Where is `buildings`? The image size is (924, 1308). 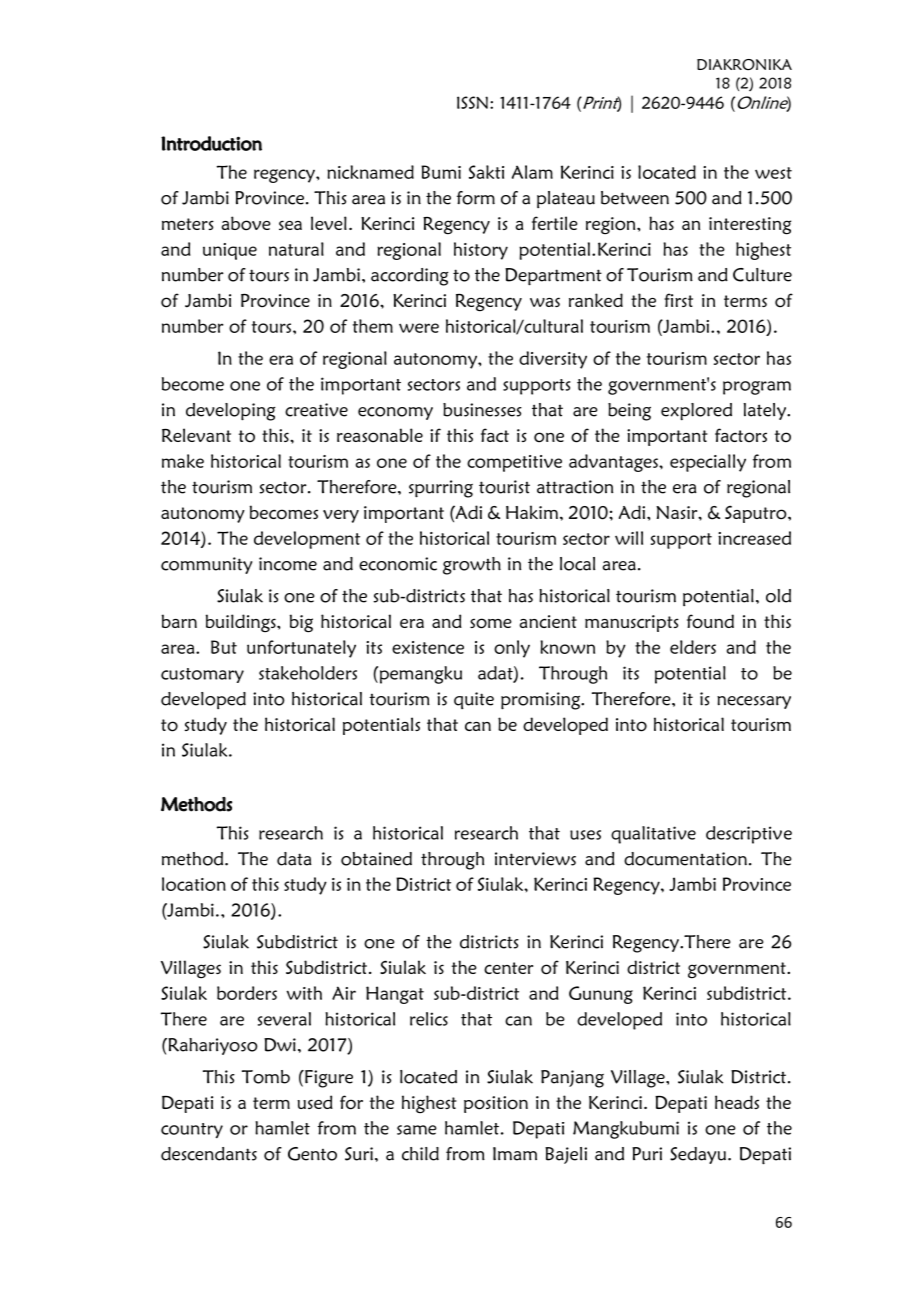 buildings is located at coordinates (242, 623).
